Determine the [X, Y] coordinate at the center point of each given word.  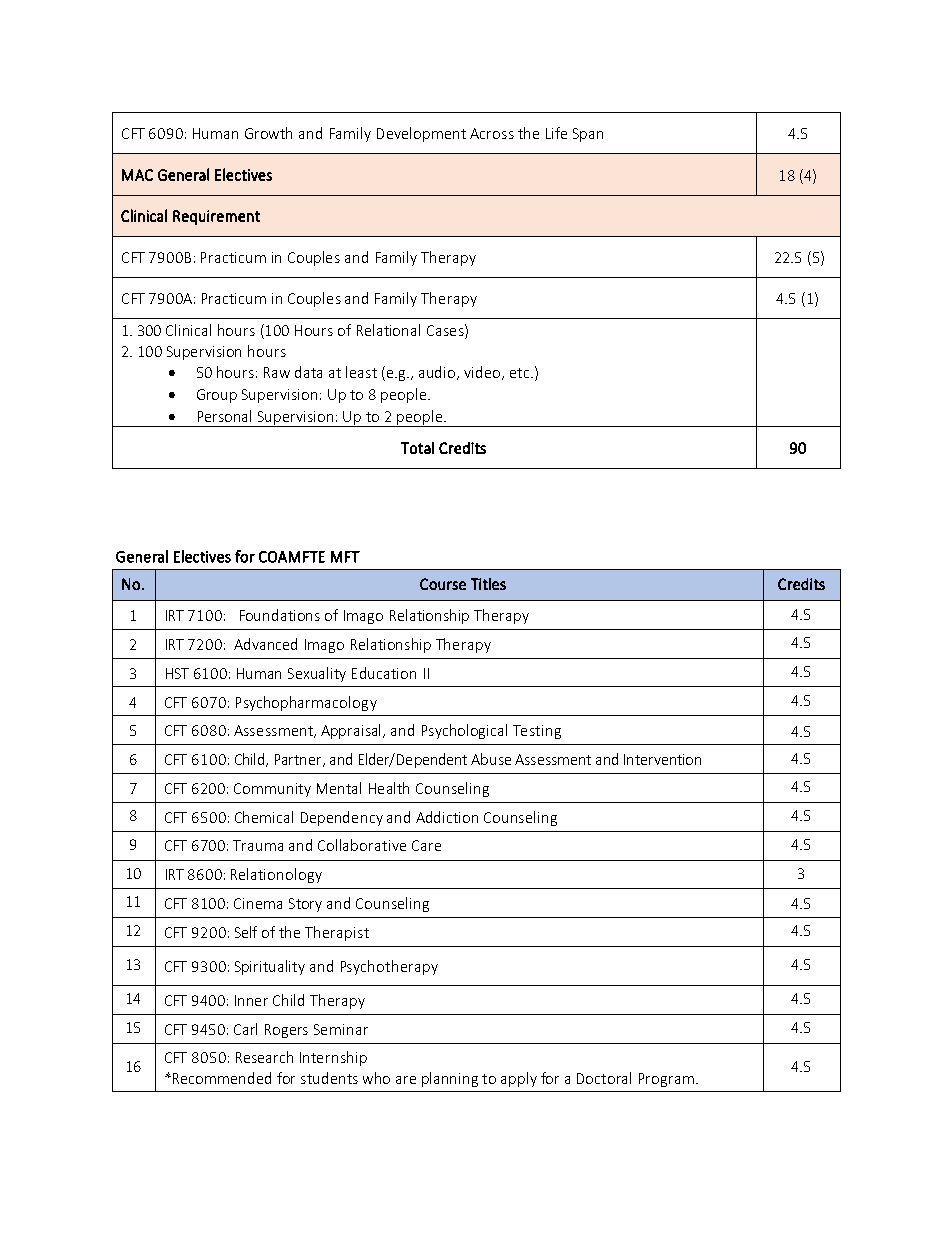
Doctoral [604, 1078]
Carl [245, 1029]
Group [217, 396]
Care [426, 845]
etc [521, 373]
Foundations [280, 615]
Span [588, 135]
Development [421, 134]
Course [443, 584]
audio [438, 373]
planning [450, 1079]
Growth [268, 133]
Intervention [662, 759]
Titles [488, 584]
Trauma [258, 845]
